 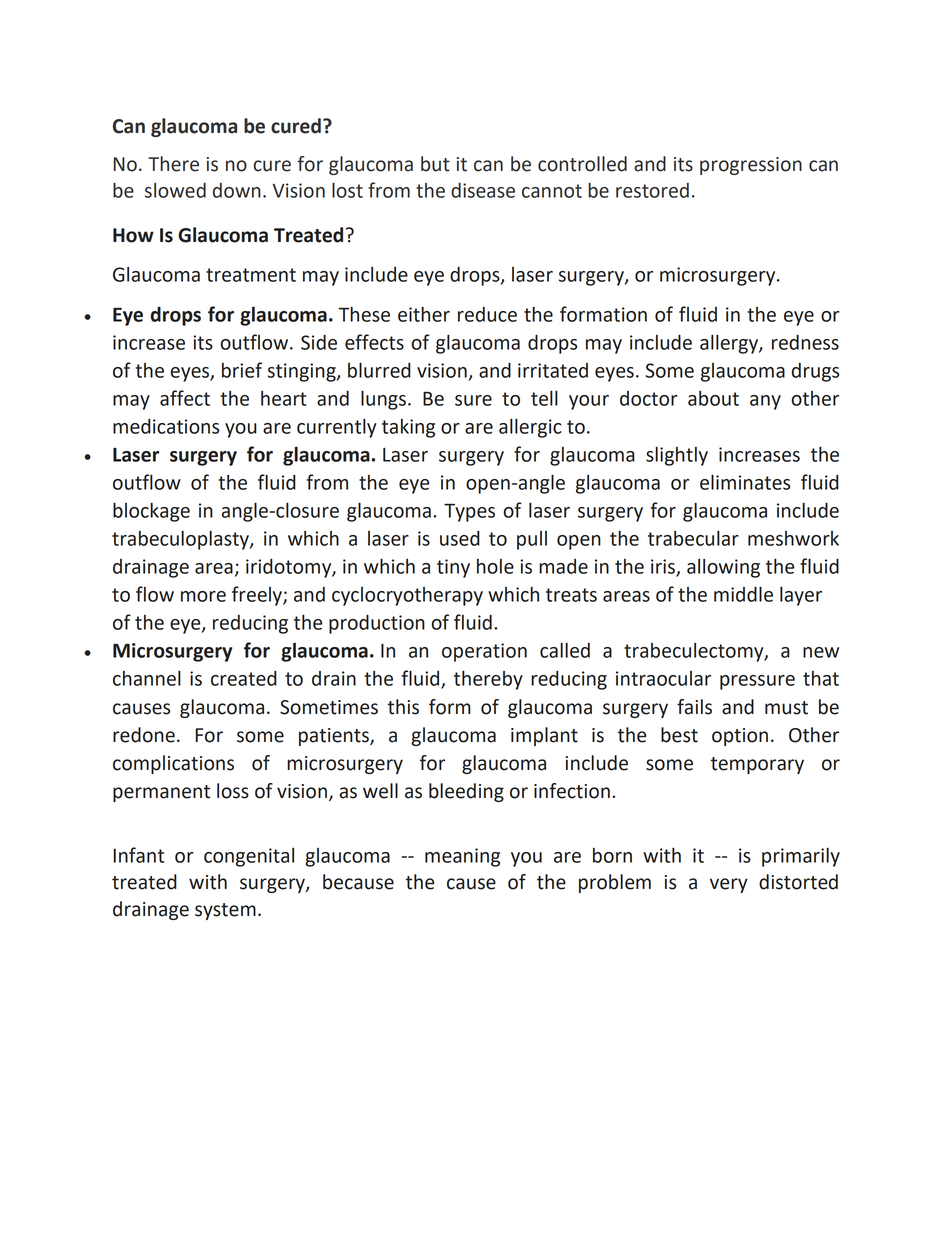 What do you see at coordinates (237, 190) in the screenshot?
I see `down` at bounding box center [237, 190].
